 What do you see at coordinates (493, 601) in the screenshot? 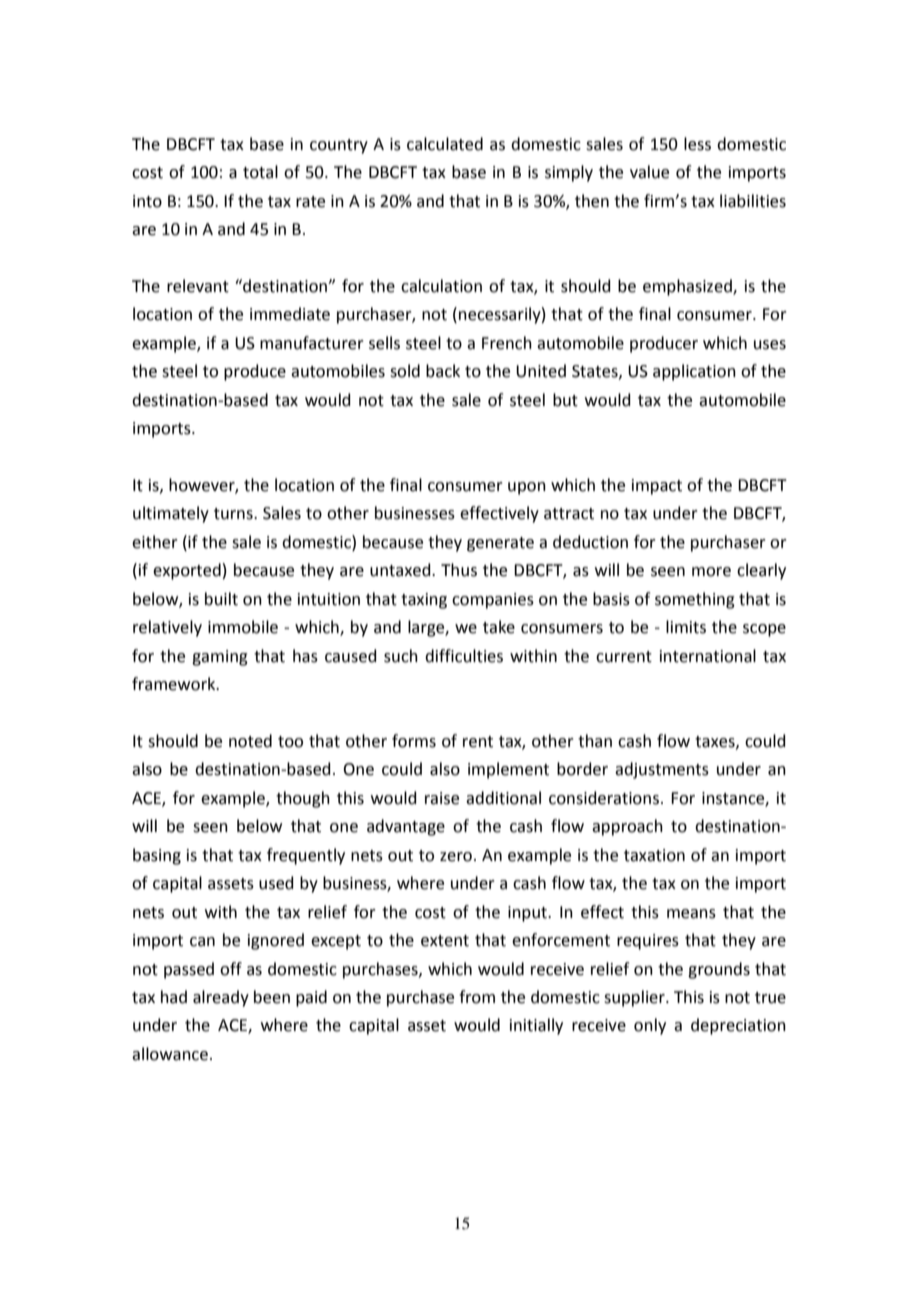
I see `companies` at bounding box center [493, 601].
